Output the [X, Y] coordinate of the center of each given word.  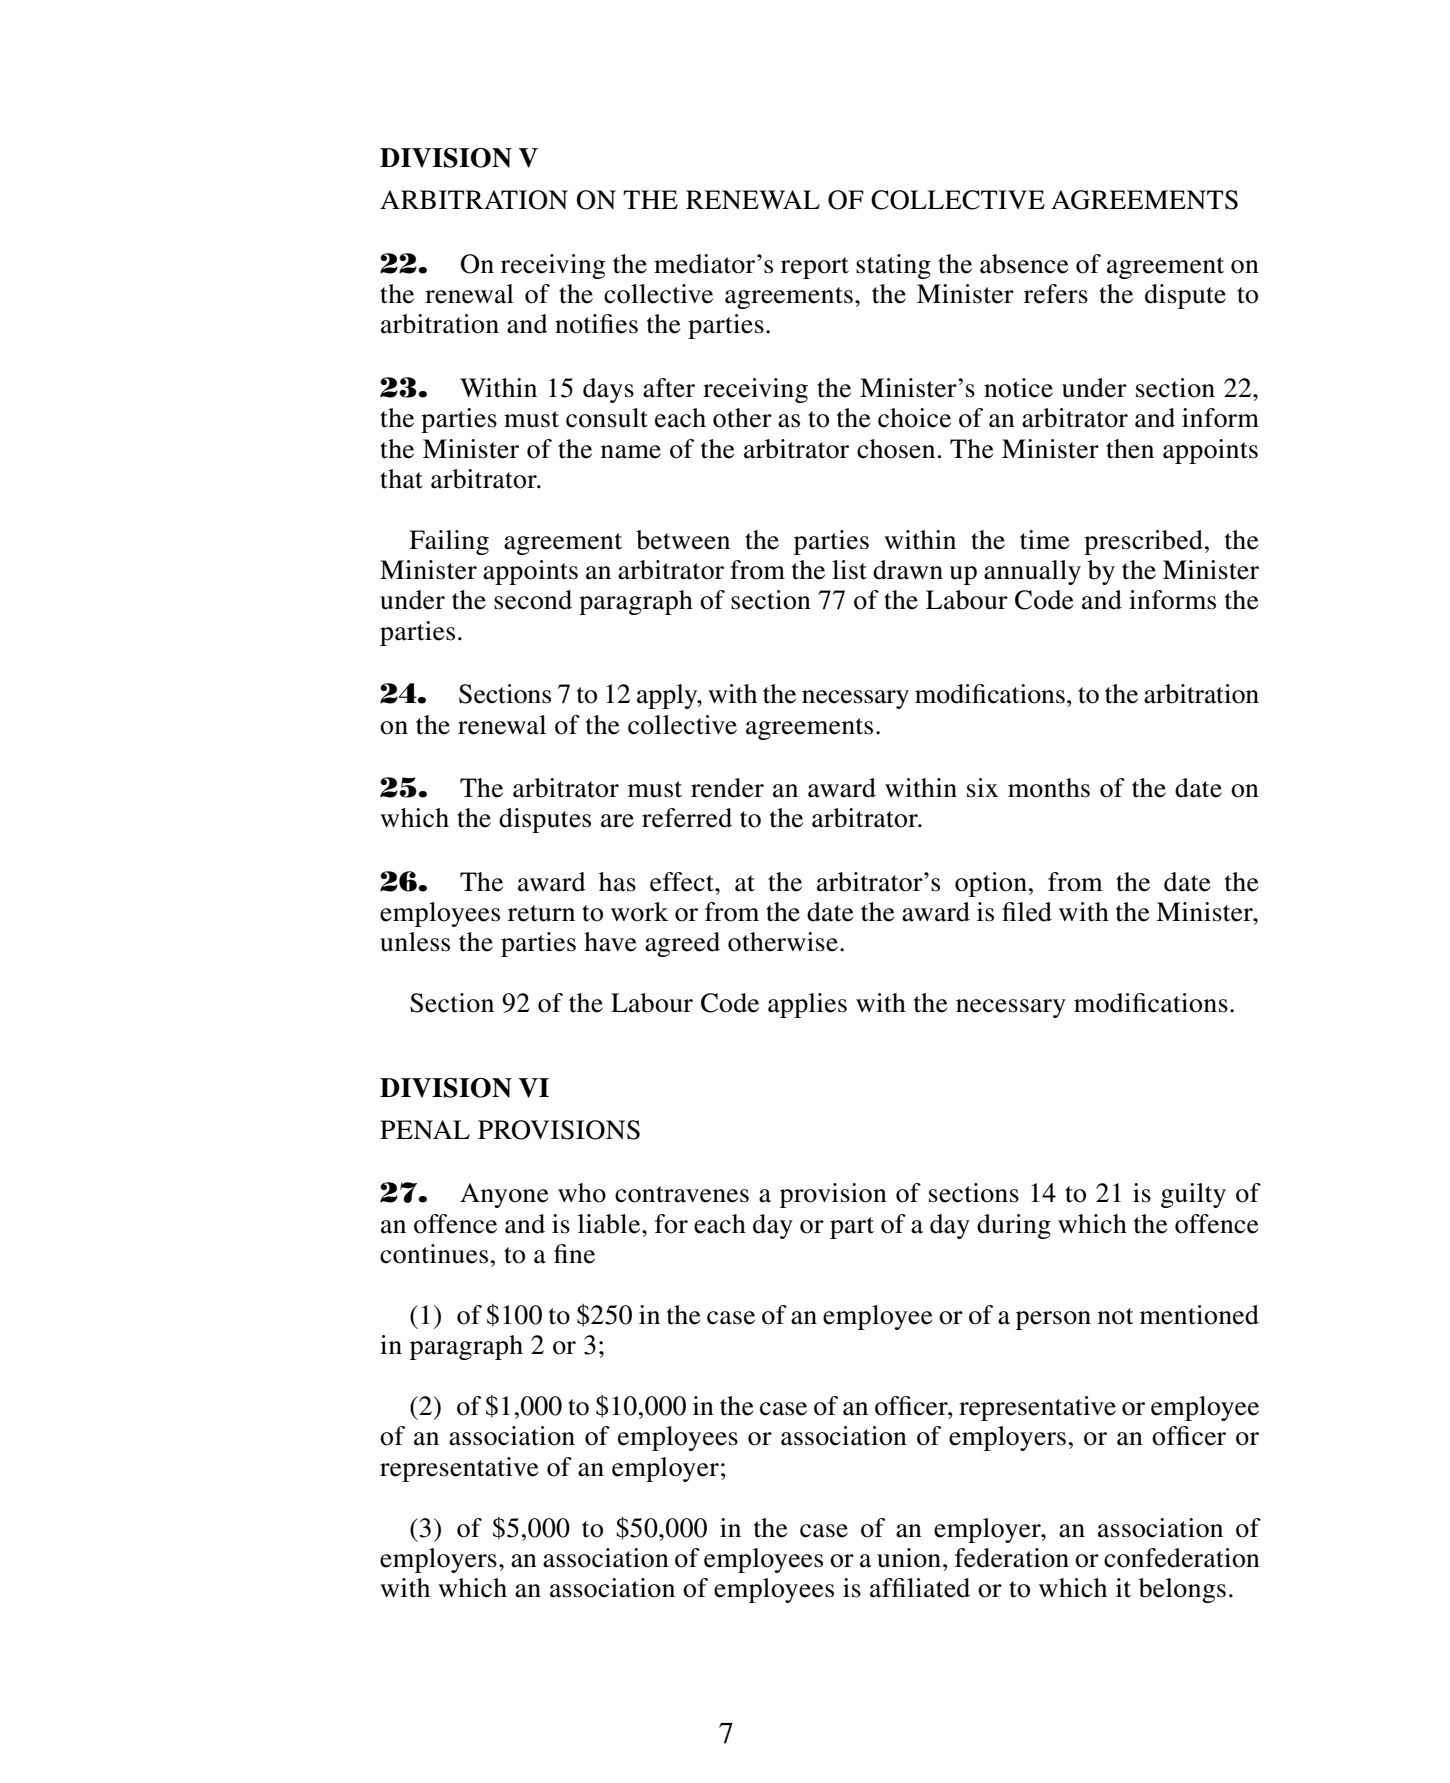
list [849, 570]
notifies [596, 324]
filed [1027, 912]
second [533, 600]
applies [807, 1005]
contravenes [682, 1194]
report [815, 268]
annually [1032, 572]
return [541, 913]
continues [434, 1254]
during [1014, 1226]
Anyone [504, 1195]
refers [1056, 294]
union [910, 1558]
